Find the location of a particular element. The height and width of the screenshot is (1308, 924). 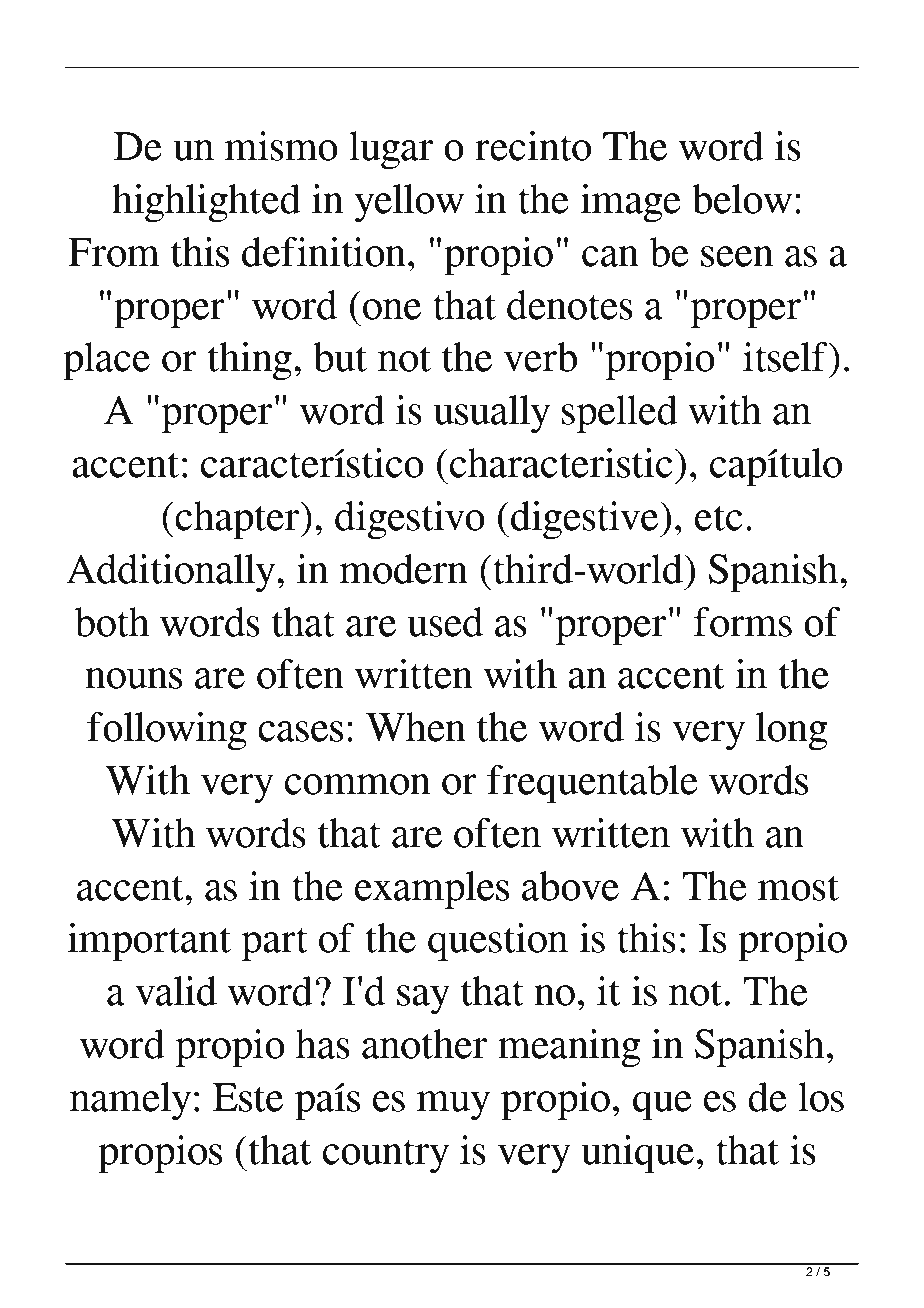

When is located at coordinates (416, 727).
